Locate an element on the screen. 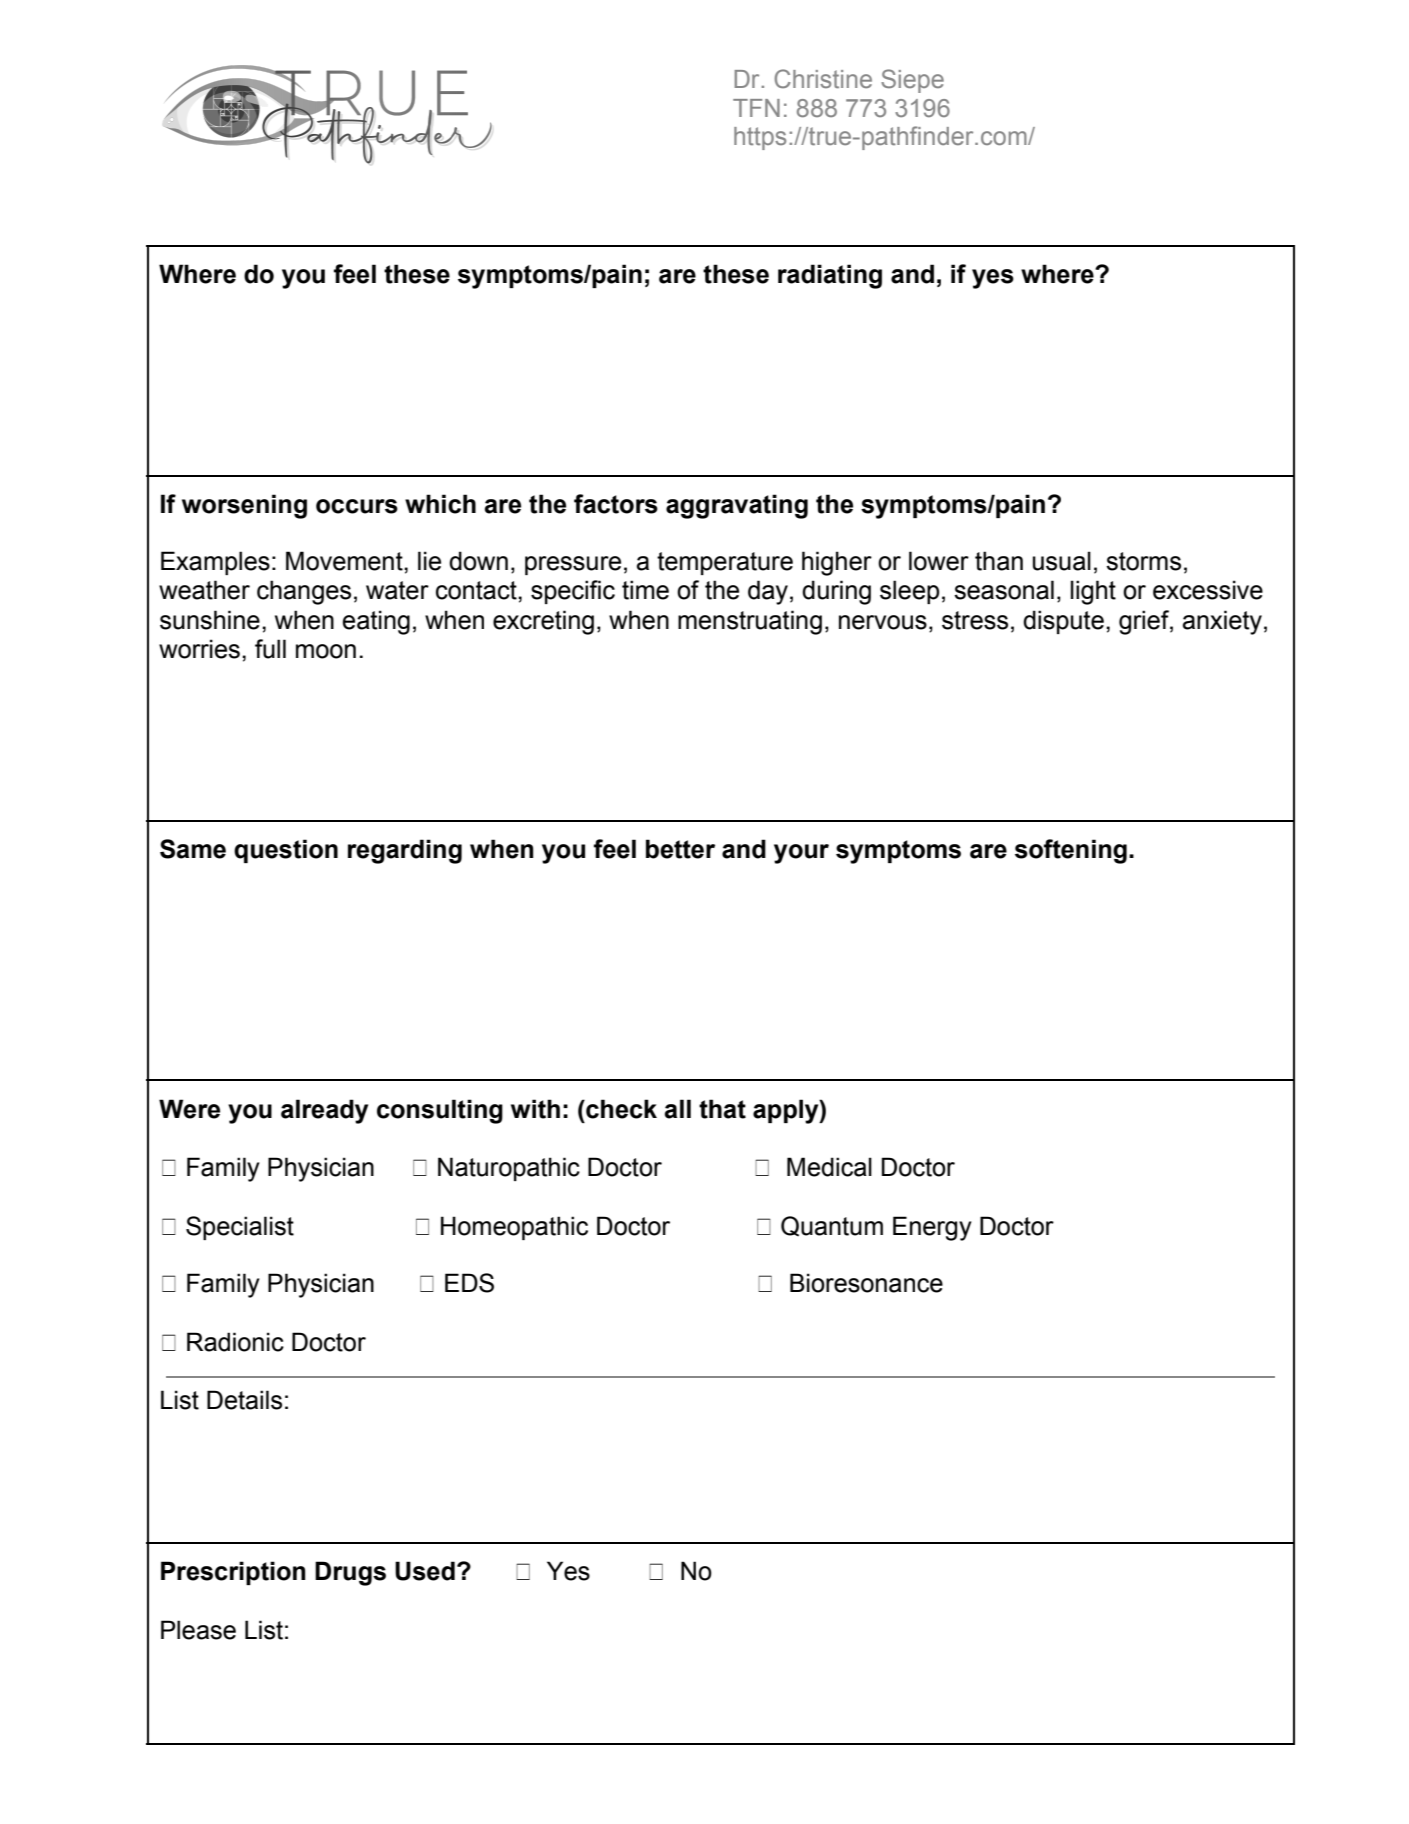 The width and height of the screenshot is (1409, 1824). worsening is located at coordinates (244, 506).
